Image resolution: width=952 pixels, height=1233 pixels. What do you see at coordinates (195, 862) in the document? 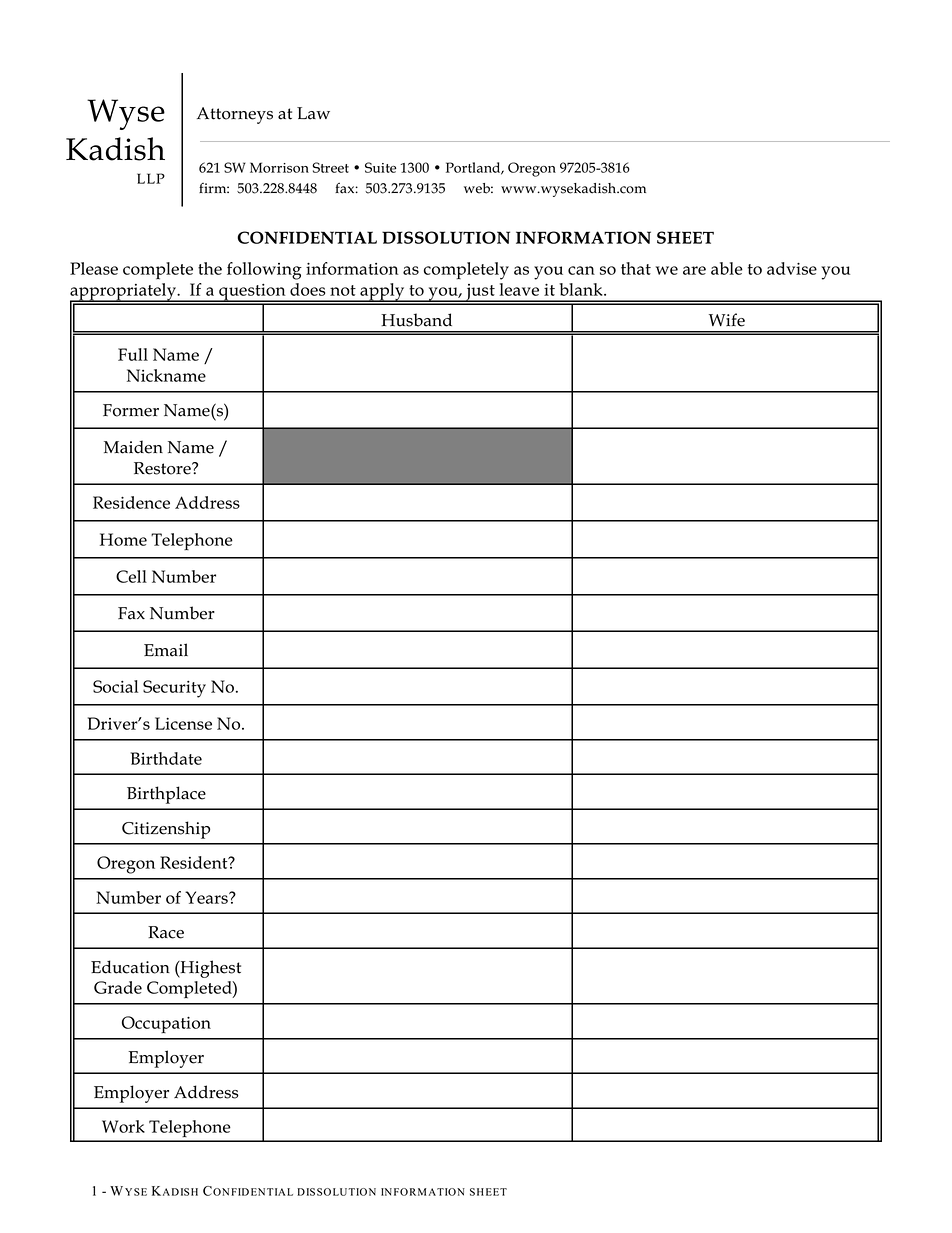
I see `Resident` at bounding box center [195, 862].
